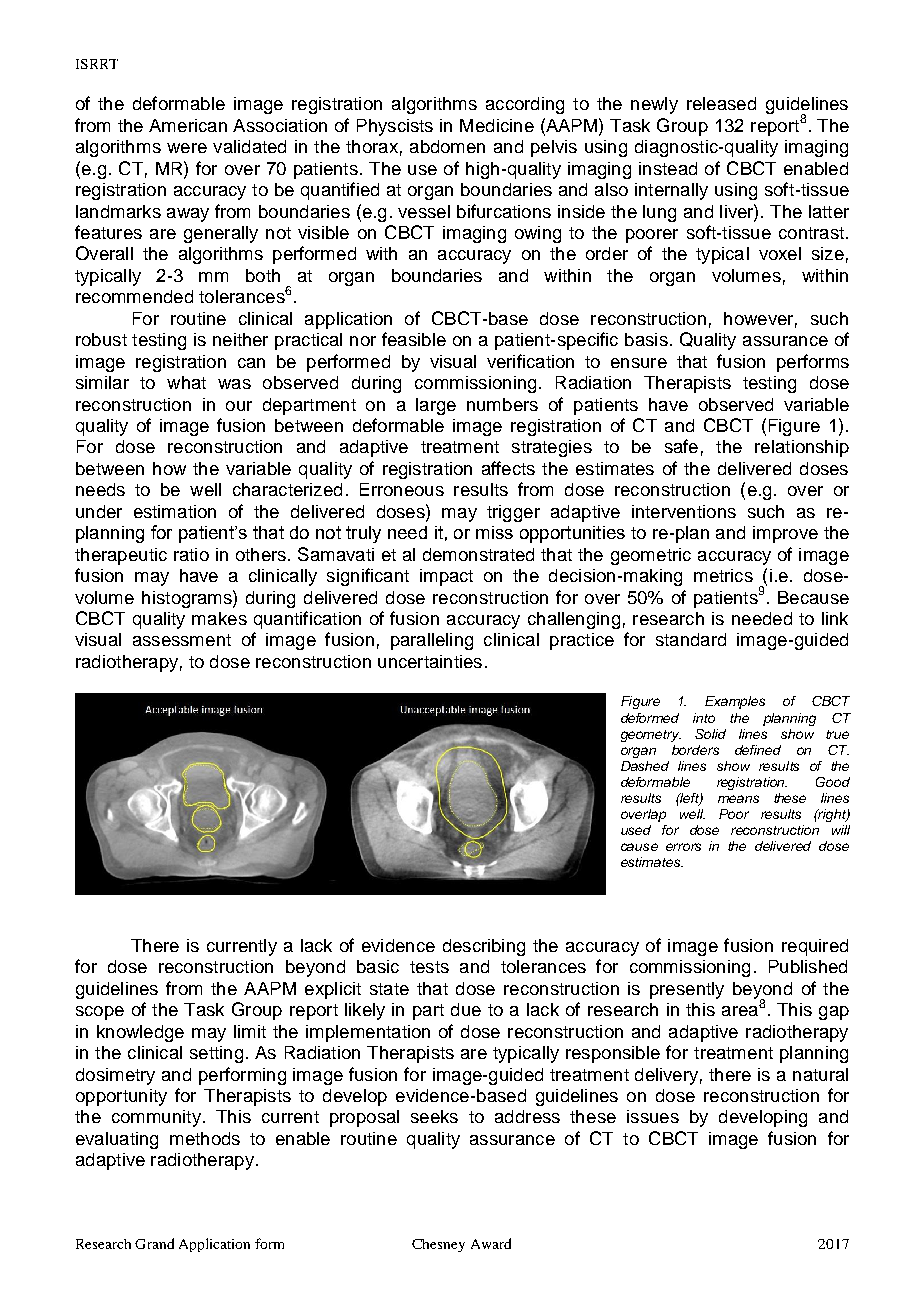  I want to click on what, so click(186, 382).
